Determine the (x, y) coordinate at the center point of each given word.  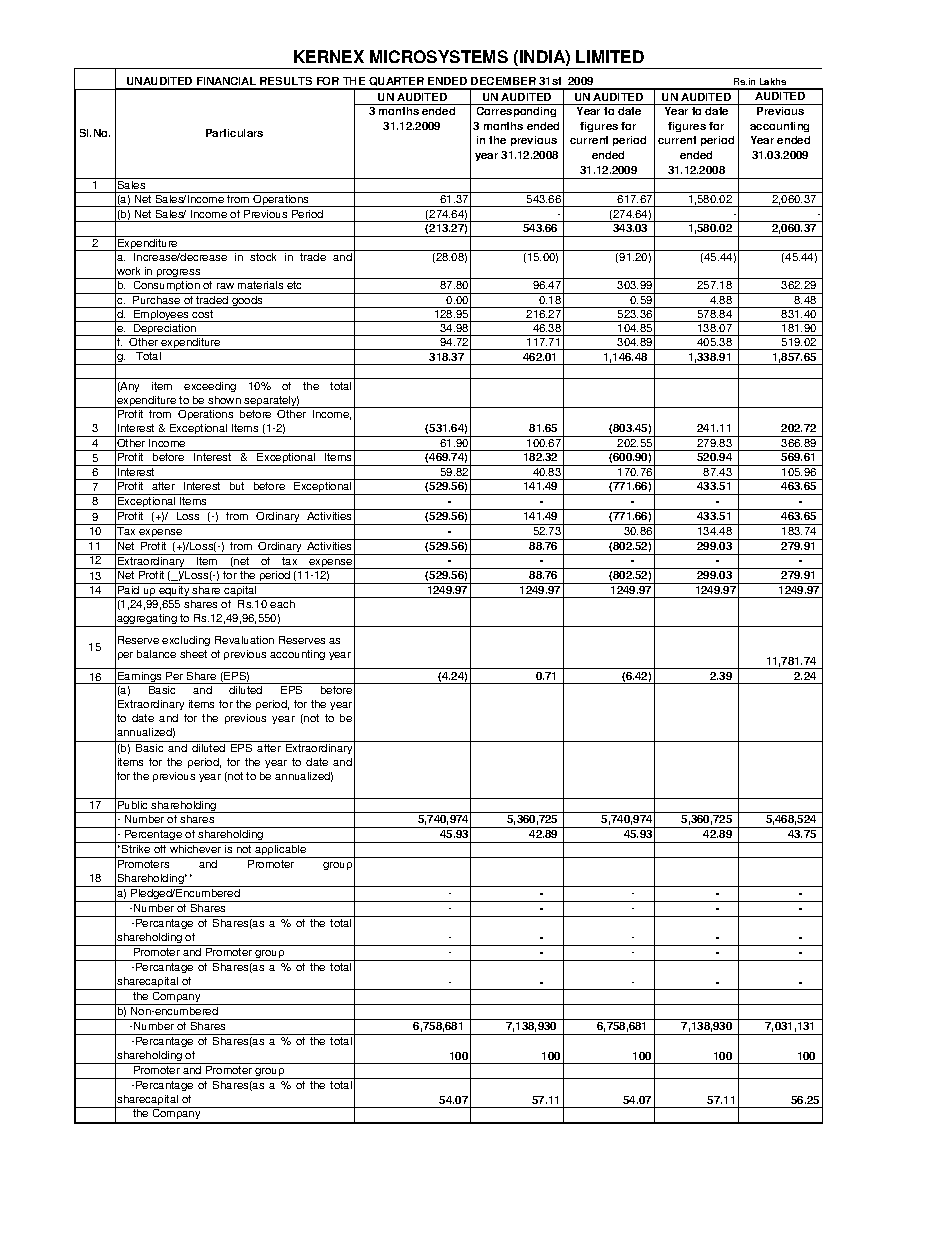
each (282, 604)
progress (179, 274)
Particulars (234, 133)
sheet (193, 654)
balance (156, 654)
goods (247, 300)
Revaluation (244, 640)
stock (263, 257)
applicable (281, 850)
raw (225, 286)
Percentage (154, 836)
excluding (186, 641)
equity (174, 590)
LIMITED (610, 56)
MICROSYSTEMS (439, 56)
